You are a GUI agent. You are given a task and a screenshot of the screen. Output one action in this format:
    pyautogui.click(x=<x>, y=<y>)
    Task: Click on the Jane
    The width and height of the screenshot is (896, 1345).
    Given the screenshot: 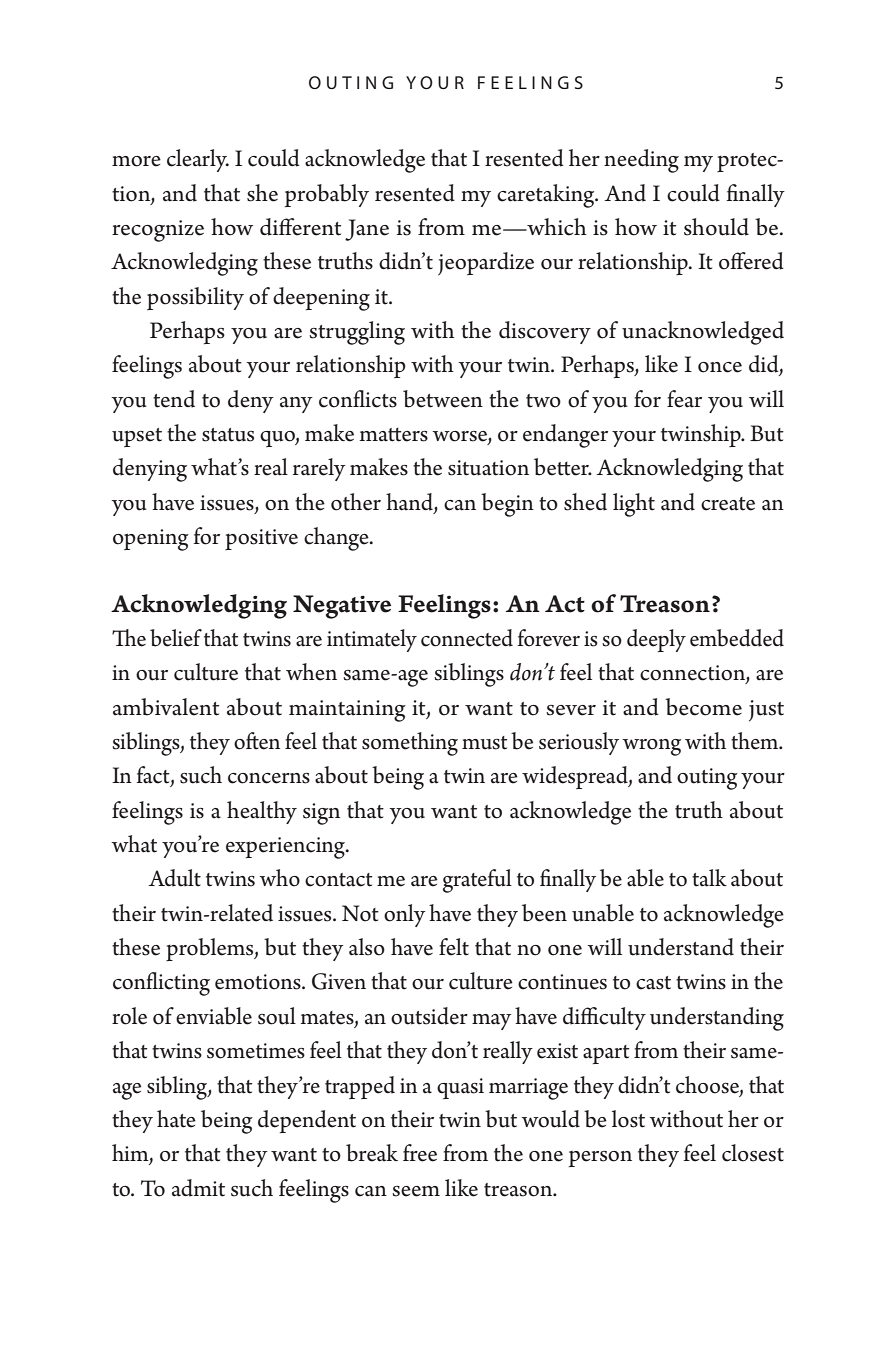 What is the action you would take?
    pyautogui.click(x=367, y=230)
